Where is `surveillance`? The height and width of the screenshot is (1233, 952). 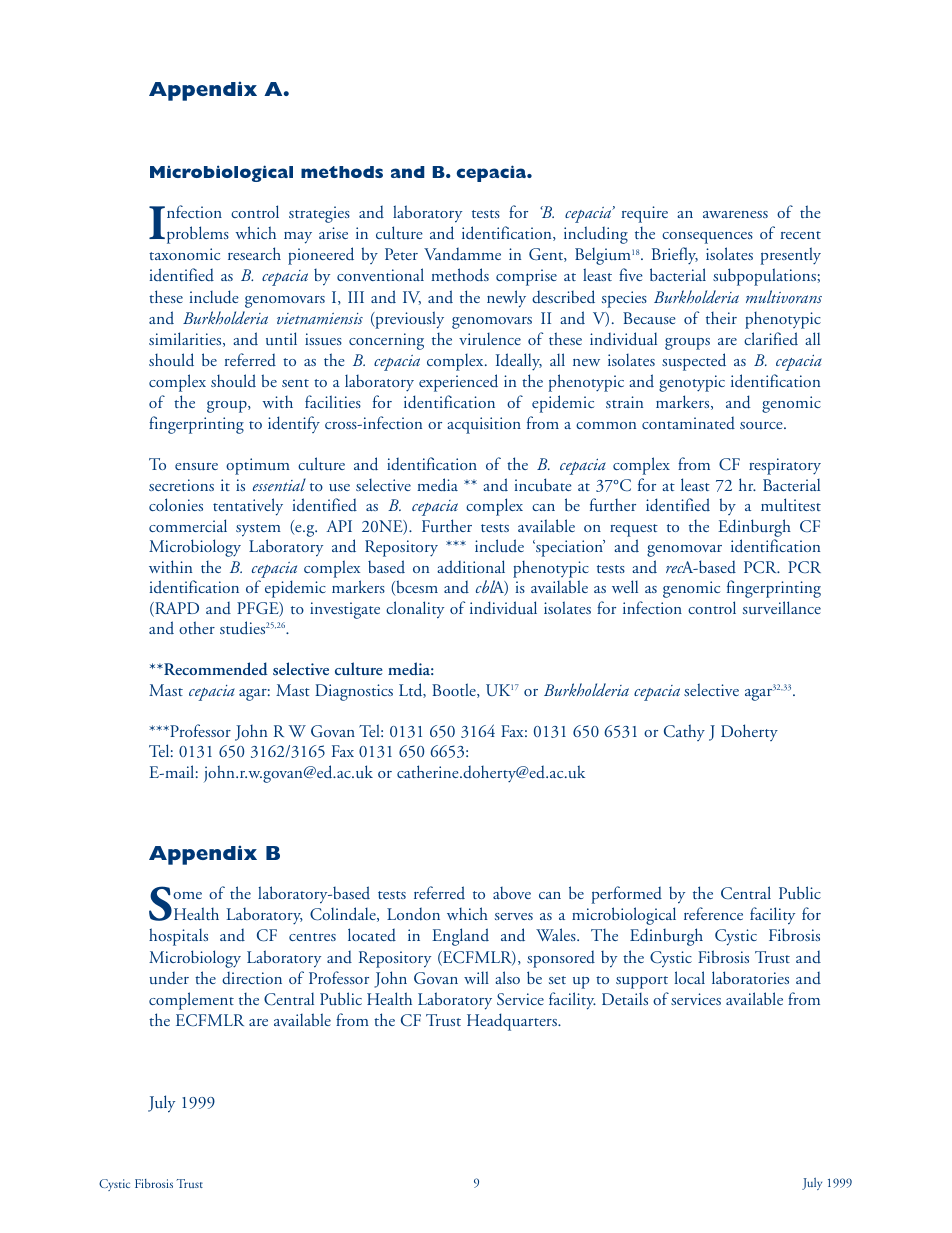
surveillance is located at coordinates (782, 608).
